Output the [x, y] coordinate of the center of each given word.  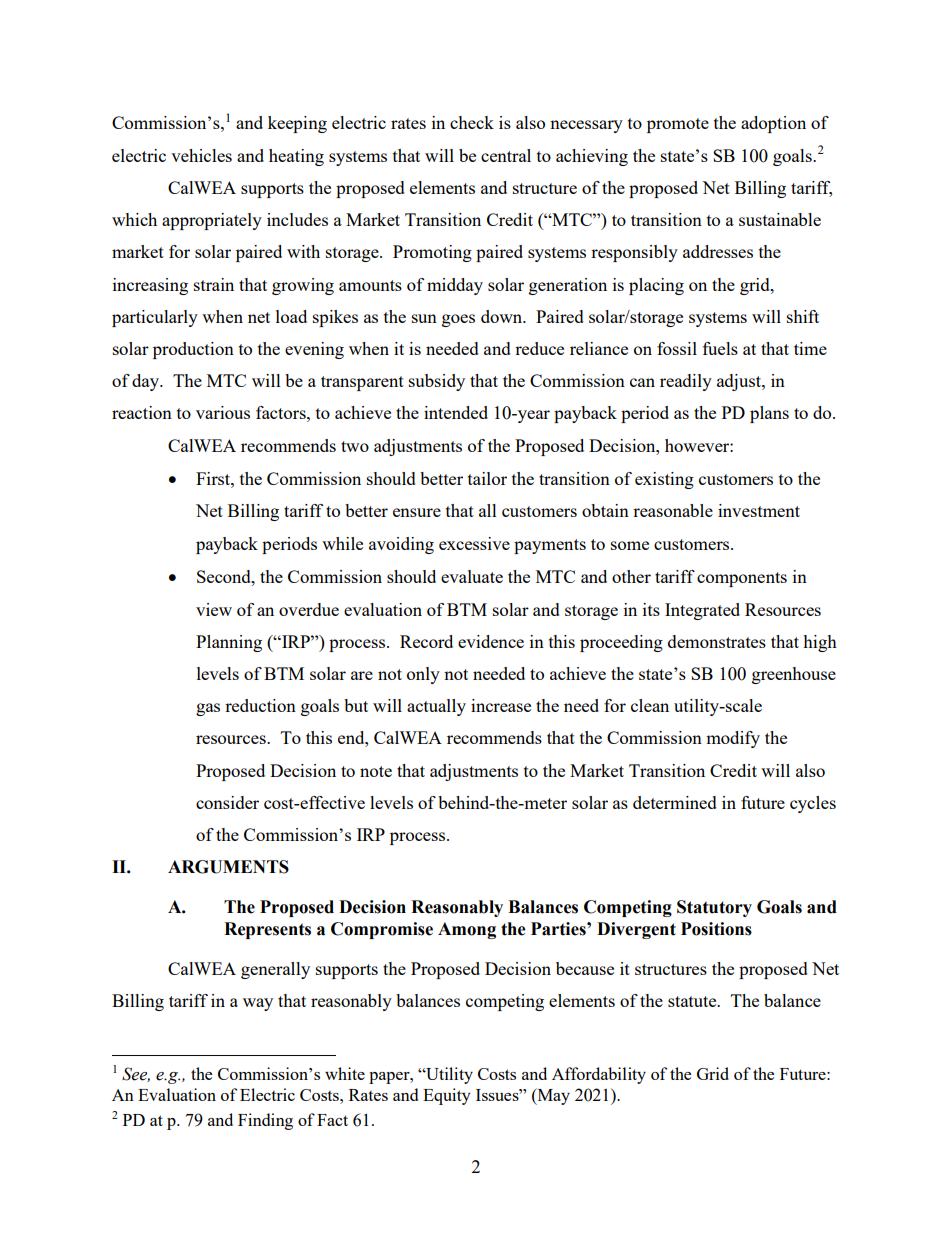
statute [693, 1001]
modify [733, 739]
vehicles [201, 155]
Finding [265, 1121]
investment [759, 510]
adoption [773, 124]
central [506, 155]
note [376, 771]
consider [227, 802]
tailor [487, 478]
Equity [447, 1096]
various [223, 412]
